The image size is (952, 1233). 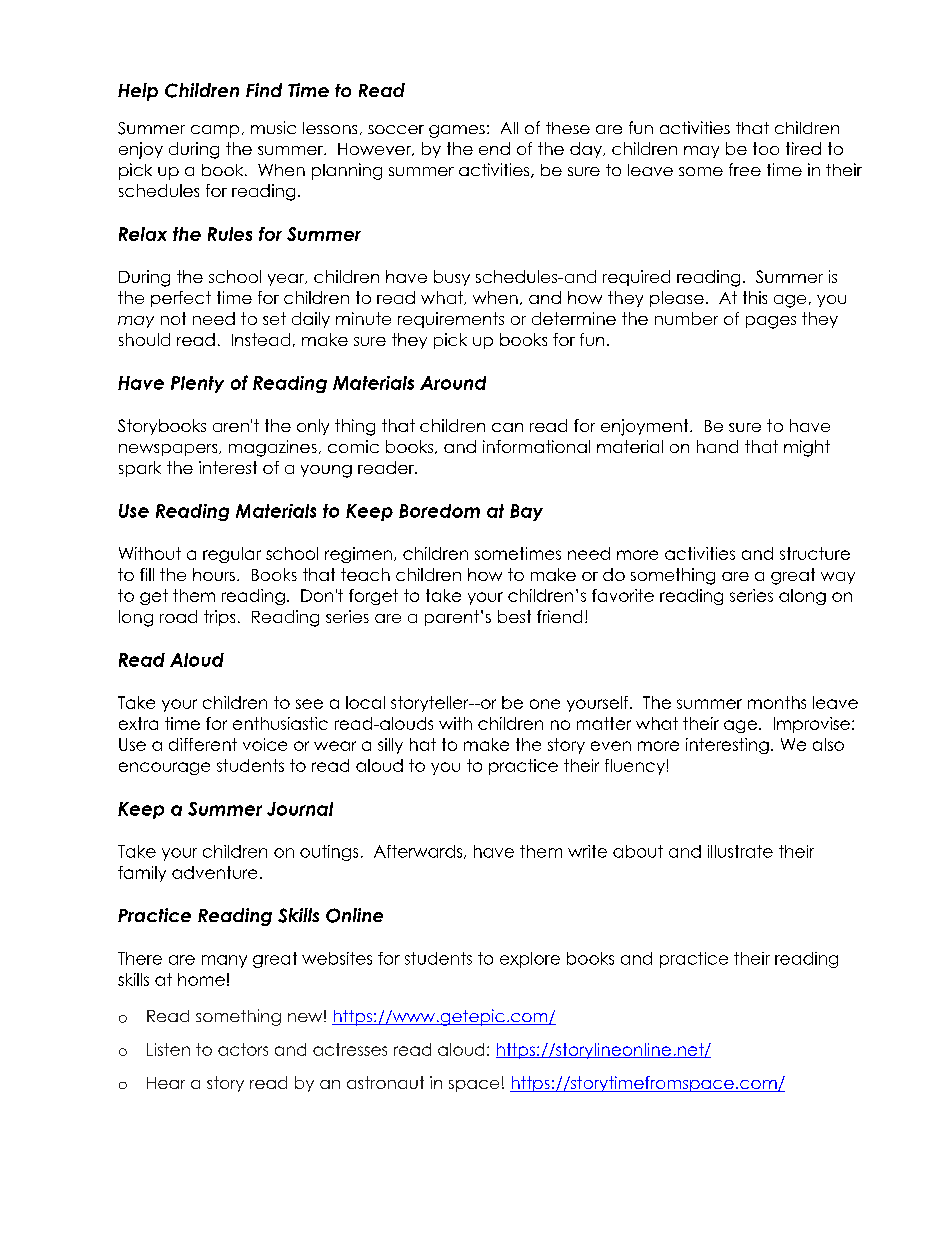 I want to click on too, so click(x=766, y=148).
